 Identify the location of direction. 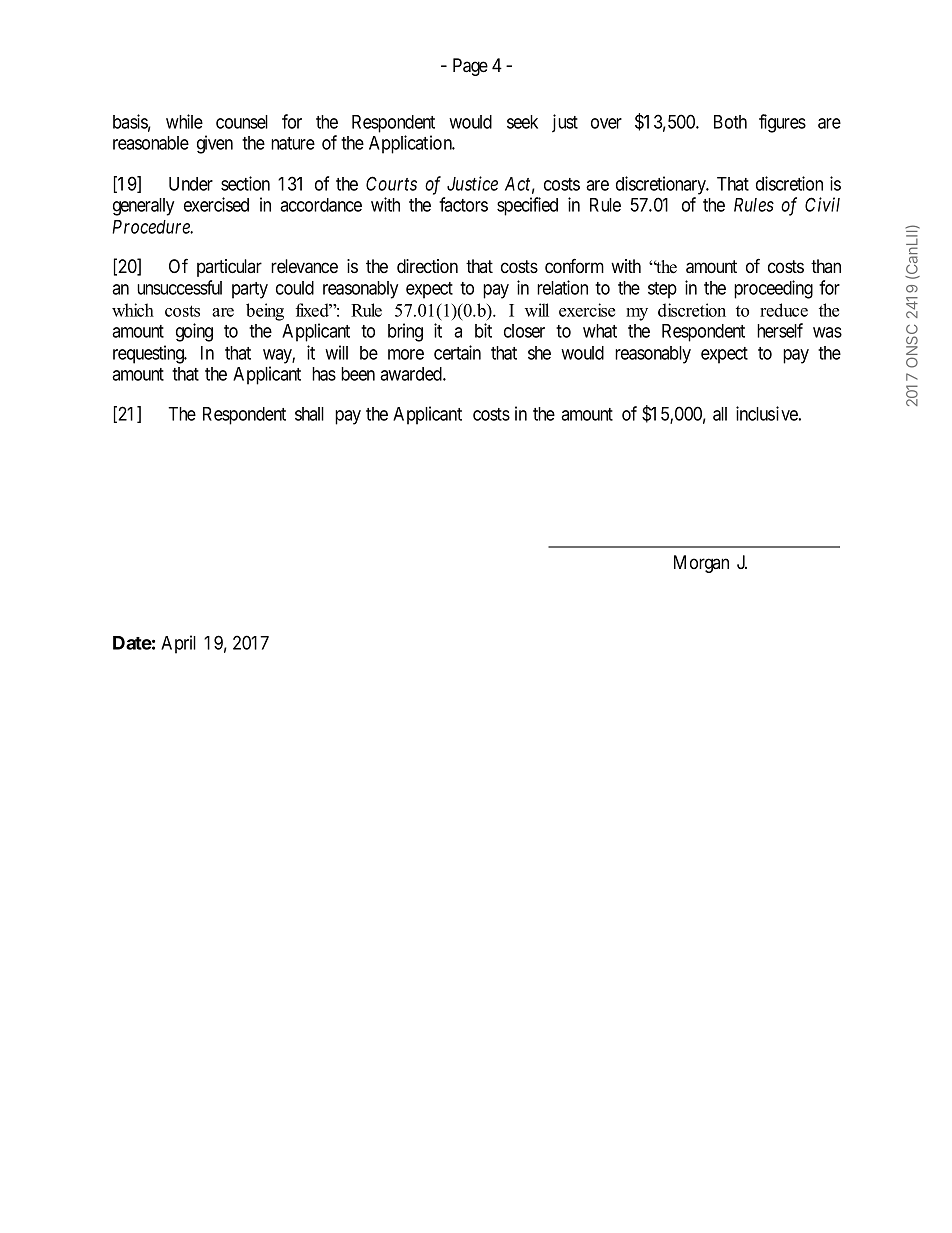
(427, 266).
